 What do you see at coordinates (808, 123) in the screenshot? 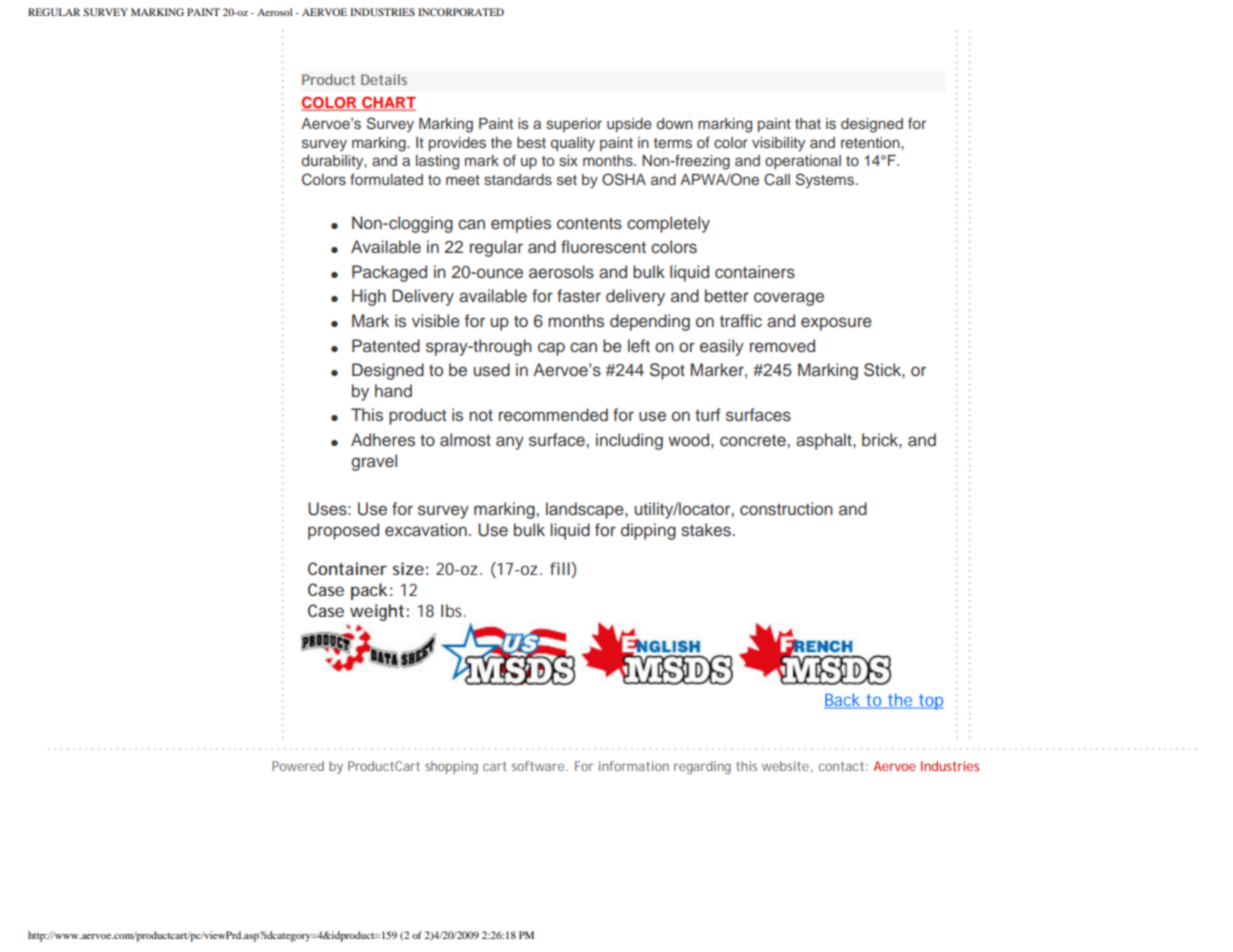
I see `that` at bounding box center [808, 123].
